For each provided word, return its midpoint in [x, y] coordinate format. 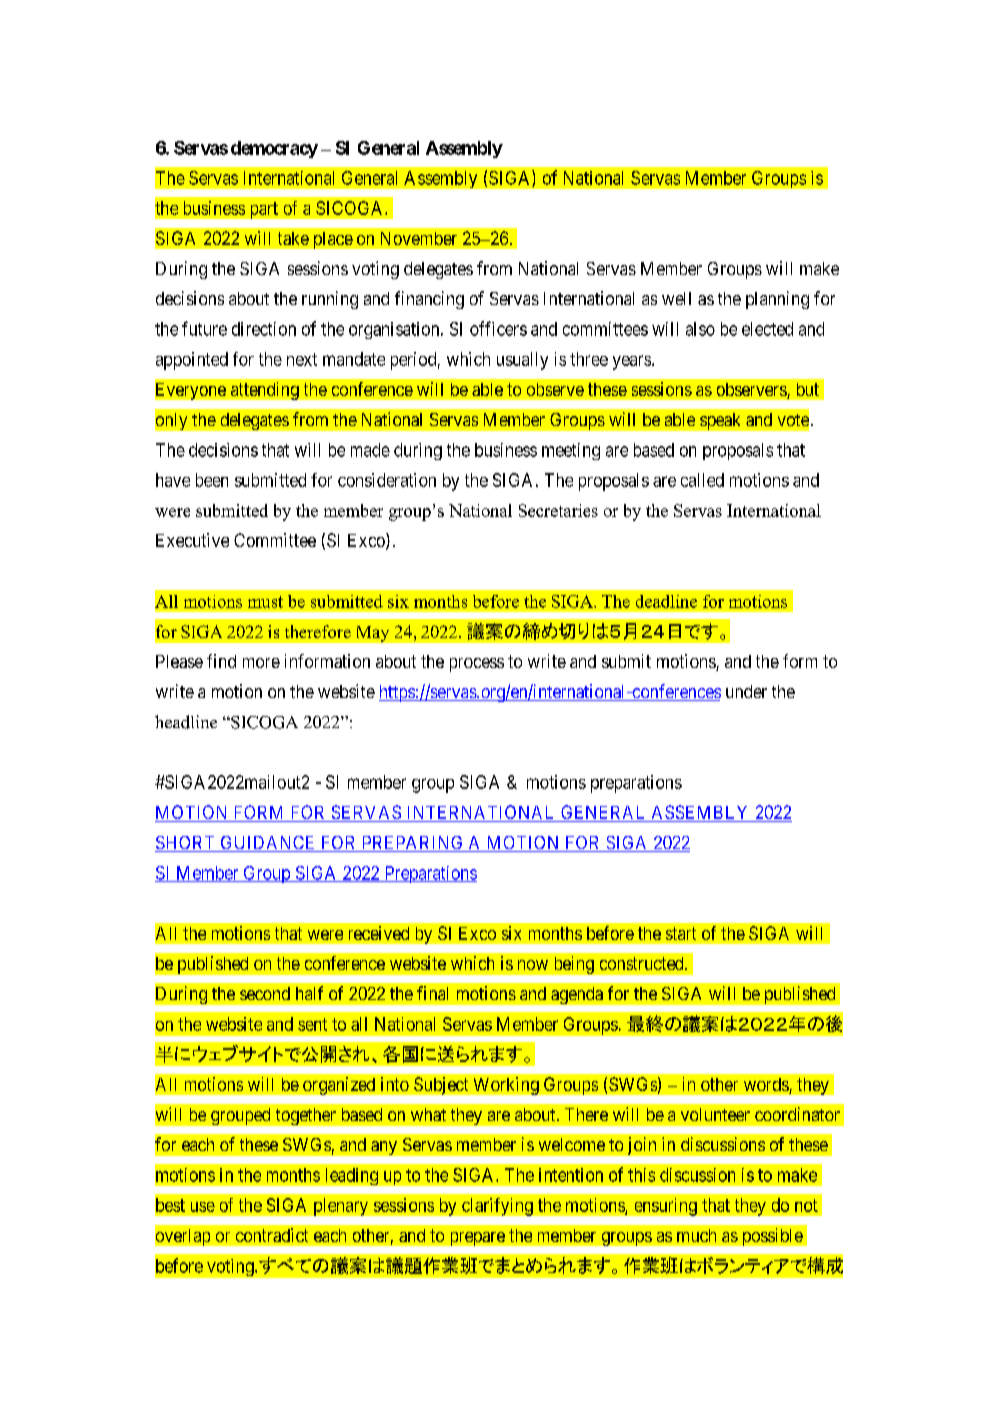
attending [265, 391]
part [264, 210]
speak [720, 421]
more [261, 663]
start [681, 933]
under [746, 691]
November [419, 238]
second [265, 993]
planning [777, 300]
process [477, 665]
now [533, 965]
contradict [272, 1235]
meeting [571, 451]
